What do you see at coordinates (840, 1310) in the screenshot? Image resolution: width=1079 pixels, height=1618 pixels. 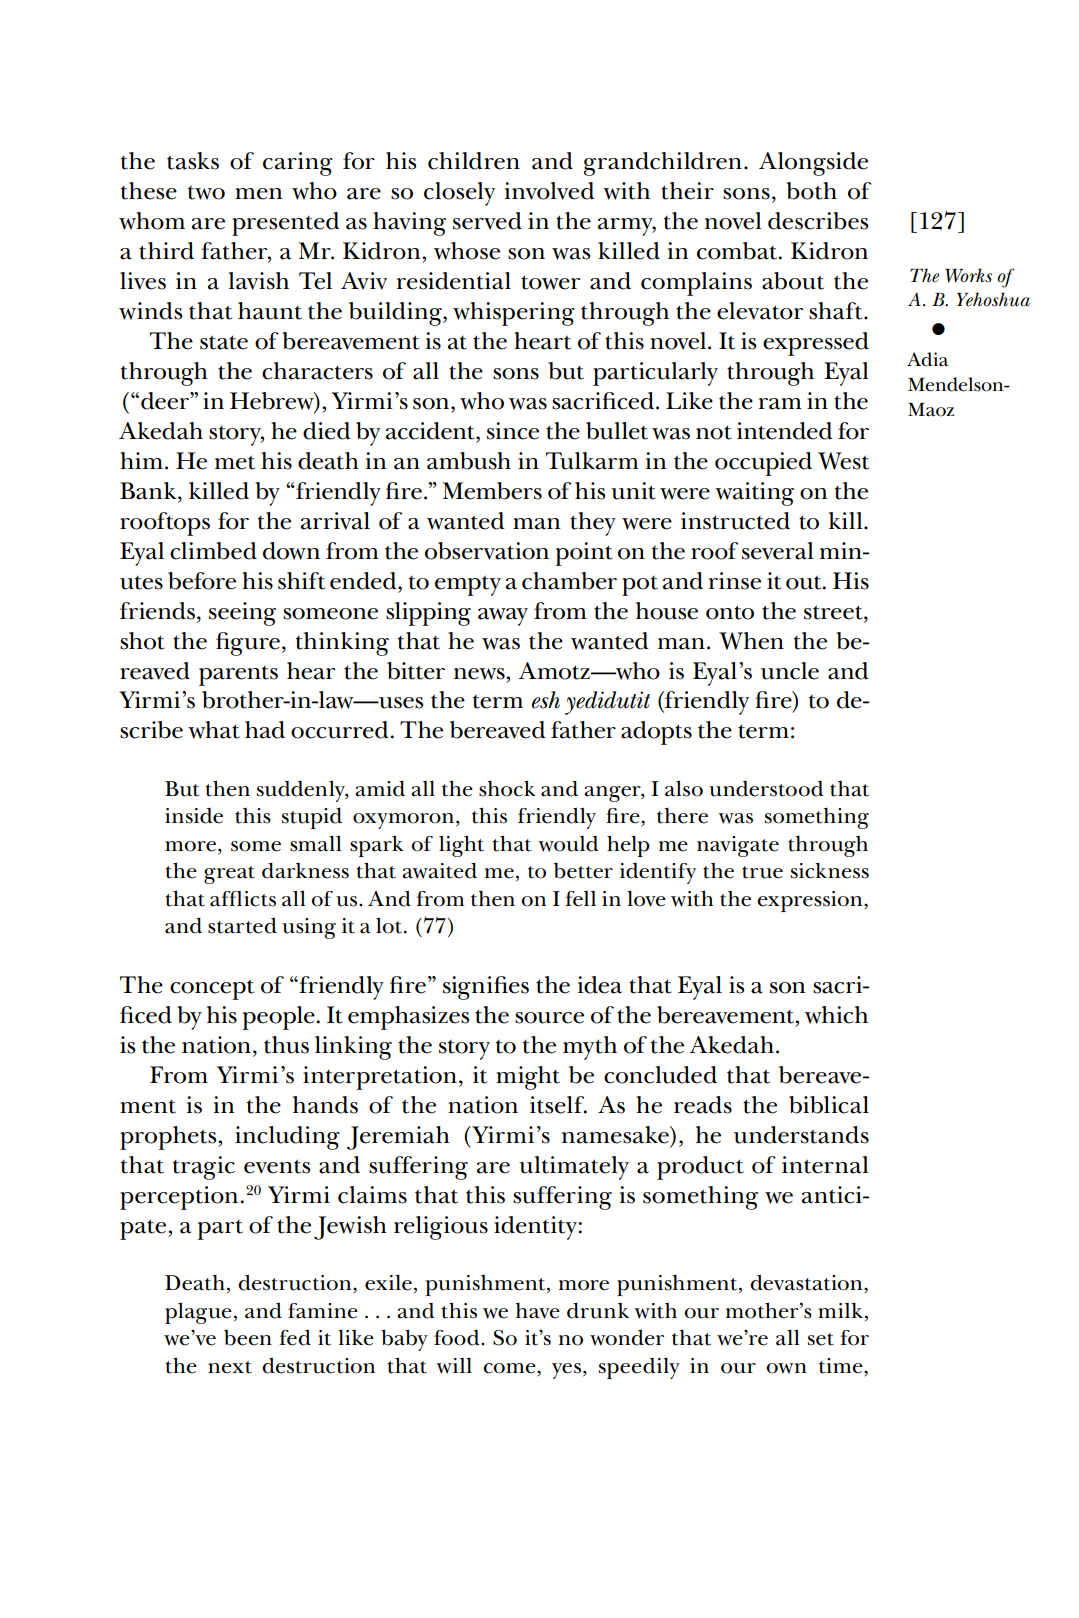 I see `milk` at bounding box center [840, 1310].
